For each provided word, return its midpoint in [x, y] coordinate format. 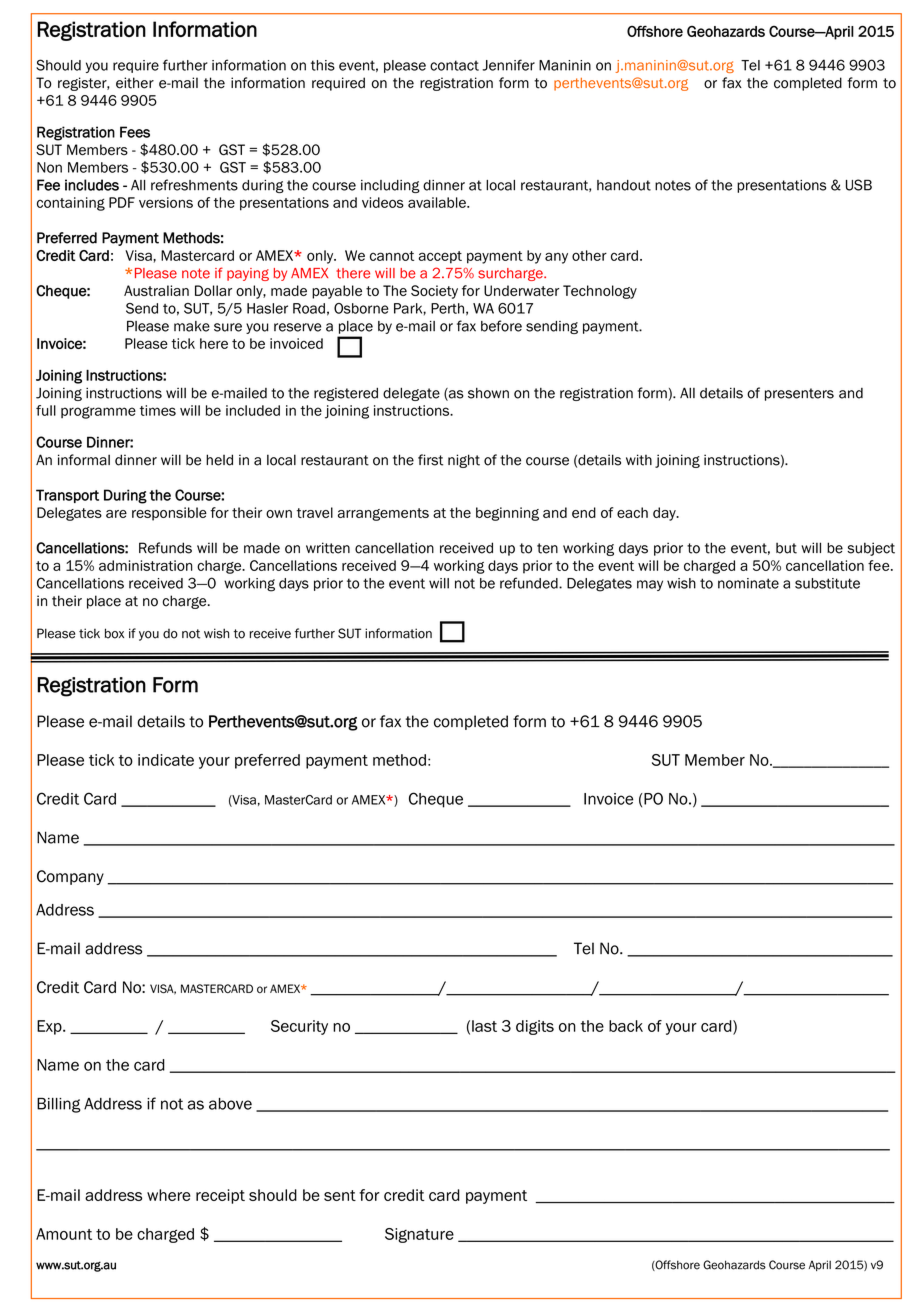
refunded [530, 583]
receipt [220, 1196]
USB [859, 185]
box [114, 633]
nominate [748, 583]
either [135, 83]
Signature [419, 1235]
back [626, 1026]
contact [454, 65]
